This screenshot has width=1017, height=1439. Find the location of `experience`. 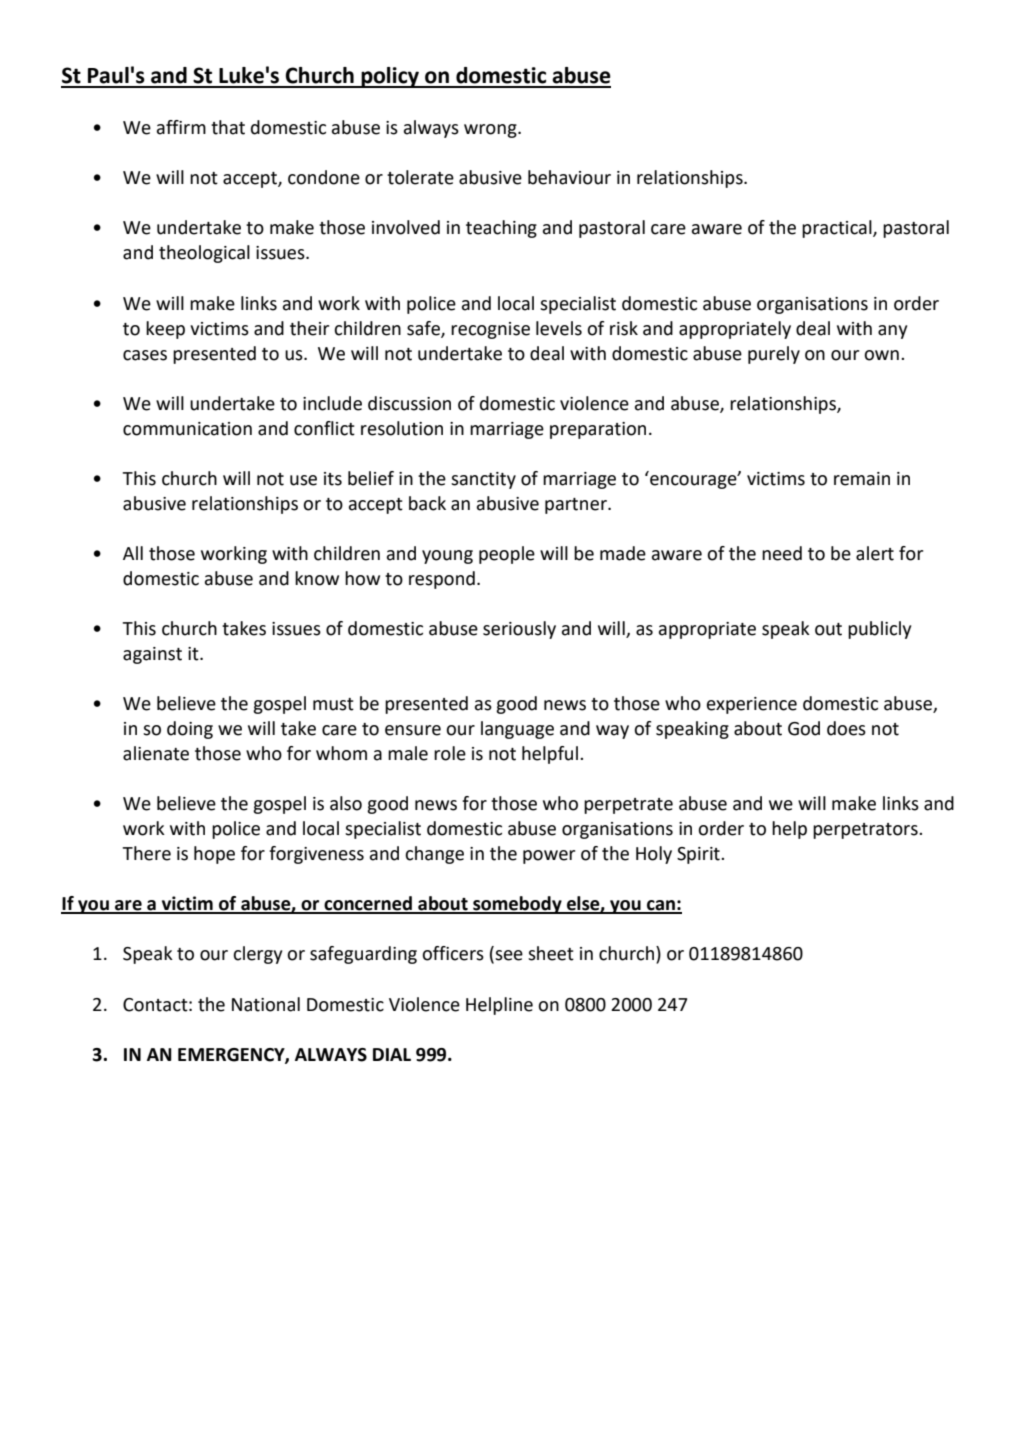

experience is located at coordinates (752, 705).
